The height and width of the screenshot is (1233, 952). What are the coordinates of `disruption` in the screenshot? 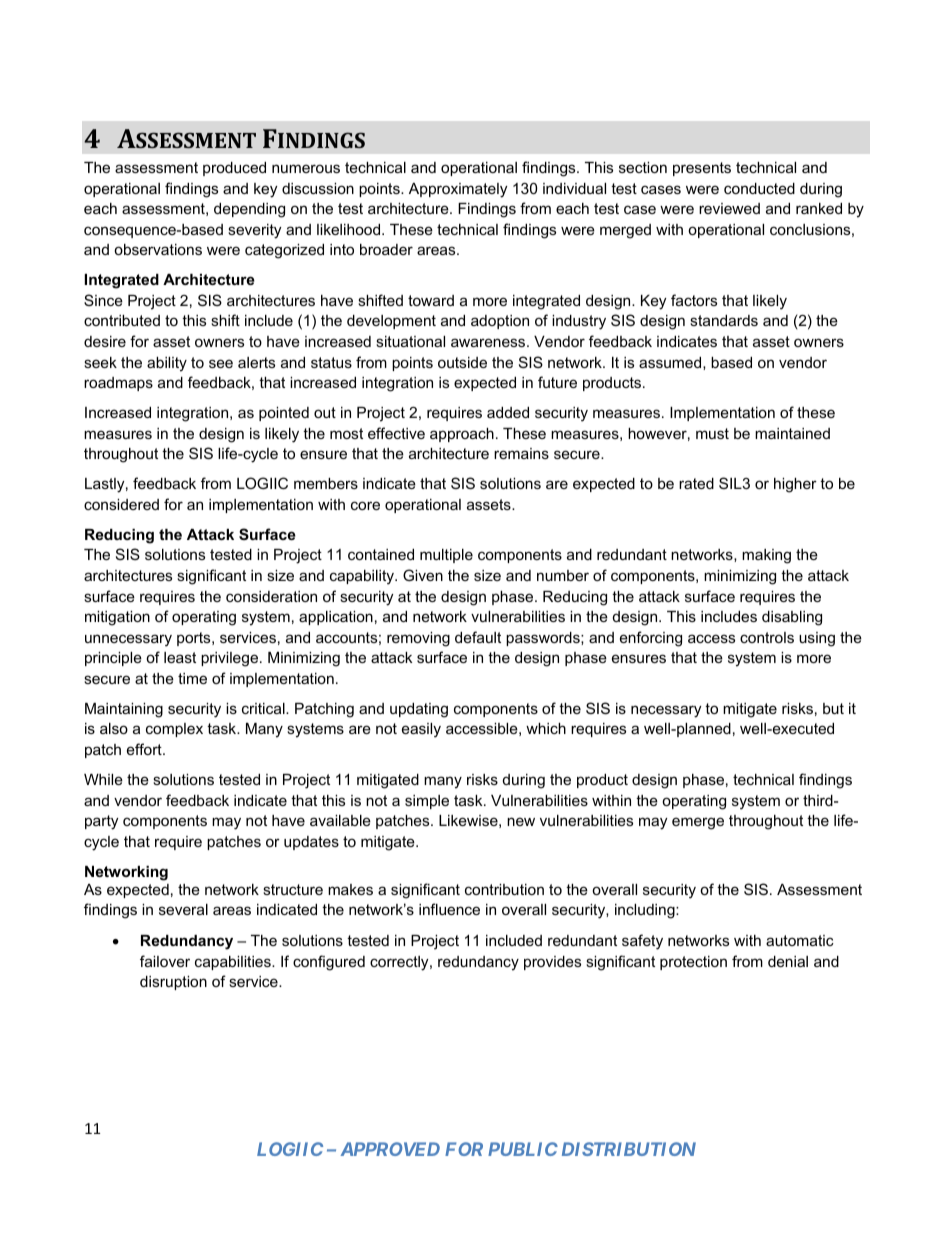 It's located at (173, 983).
